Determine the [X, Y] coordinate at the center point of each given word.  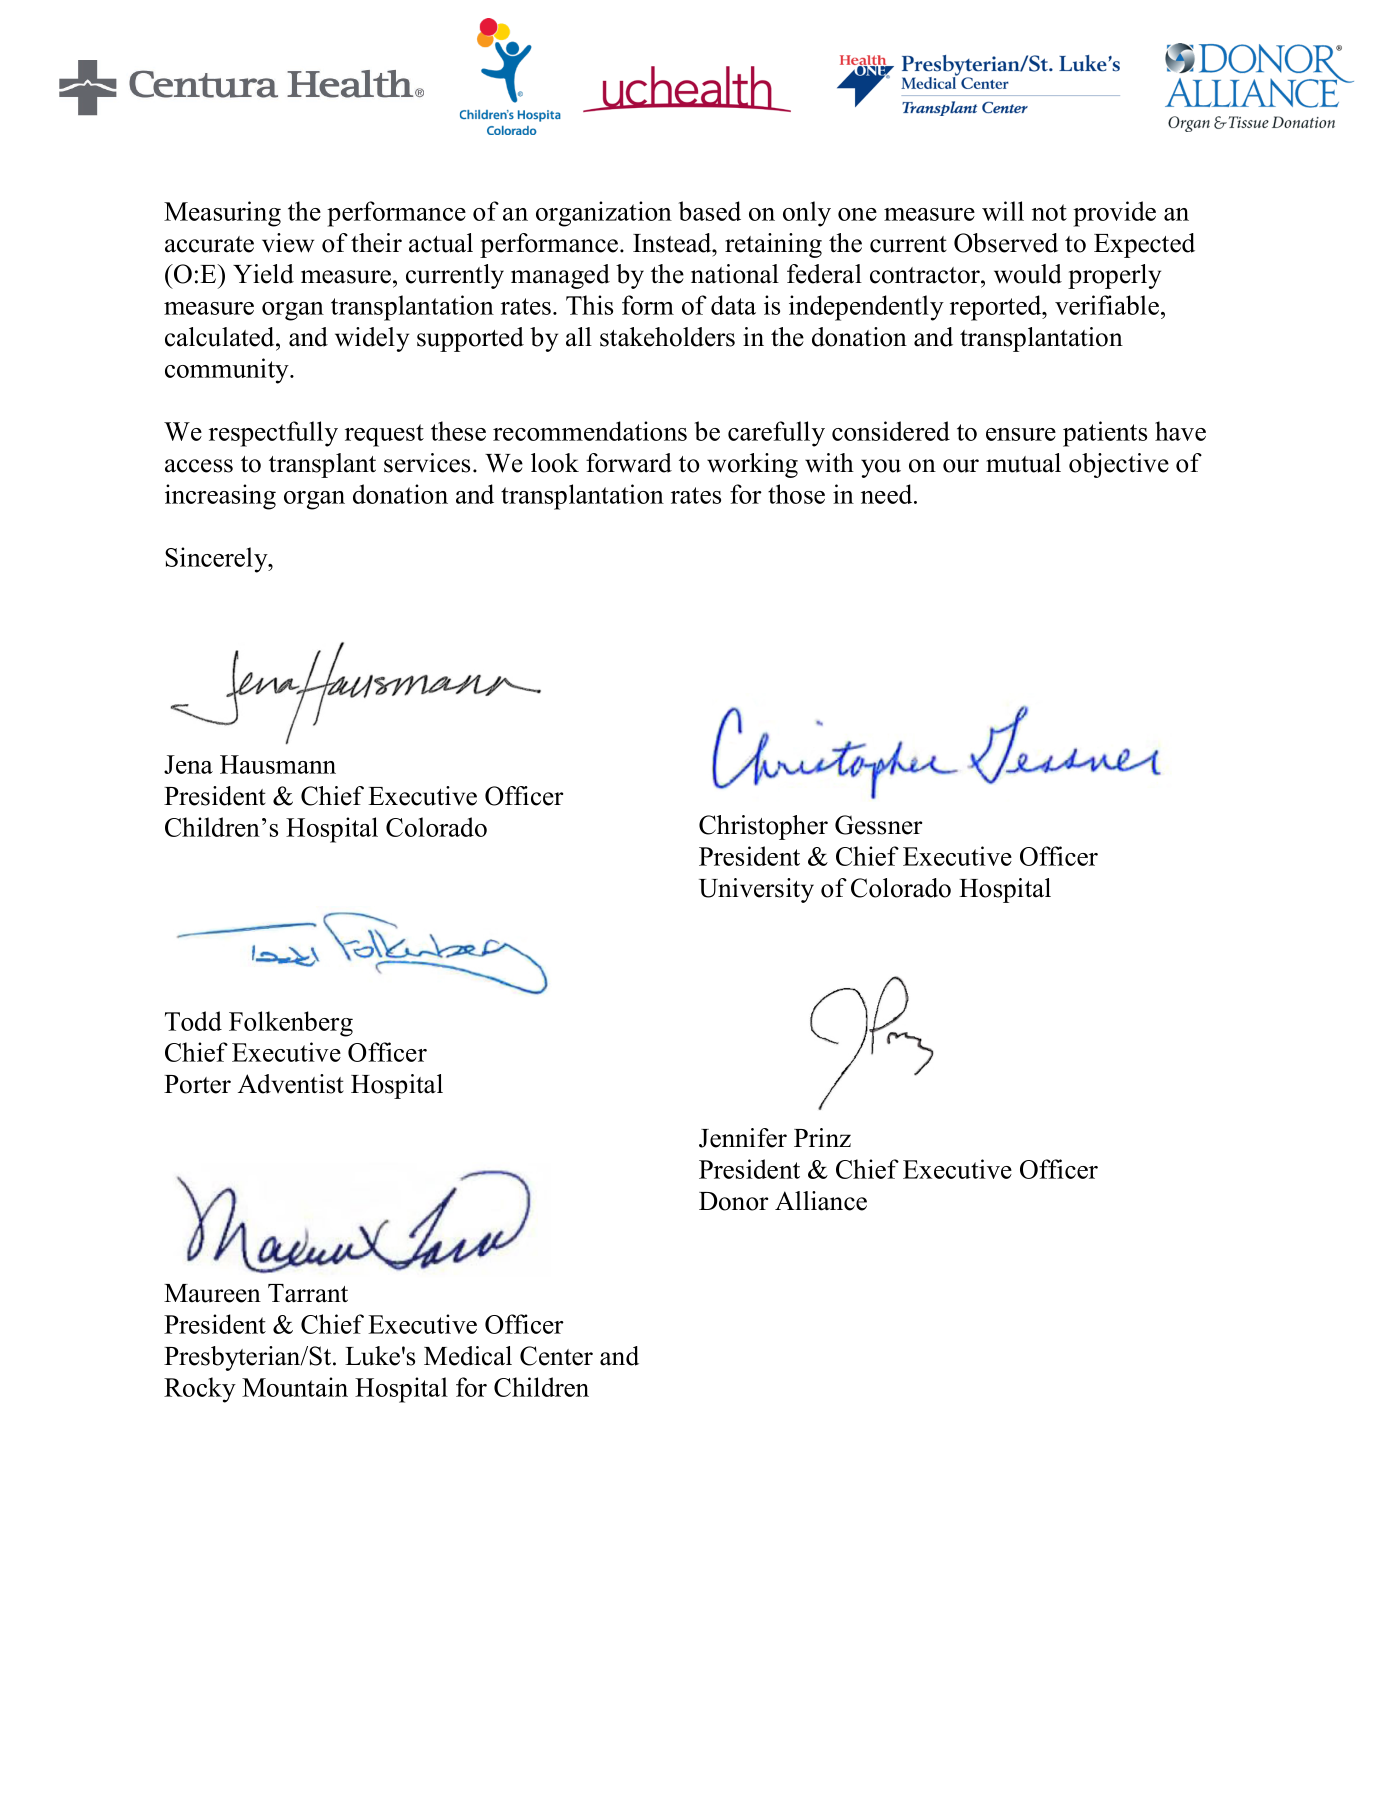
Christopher [763, 827]
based [709, 211]
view [288, 243]
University [756, 890]
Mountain [295, 1387]
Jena [188, 764]
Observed [1006, 243]
